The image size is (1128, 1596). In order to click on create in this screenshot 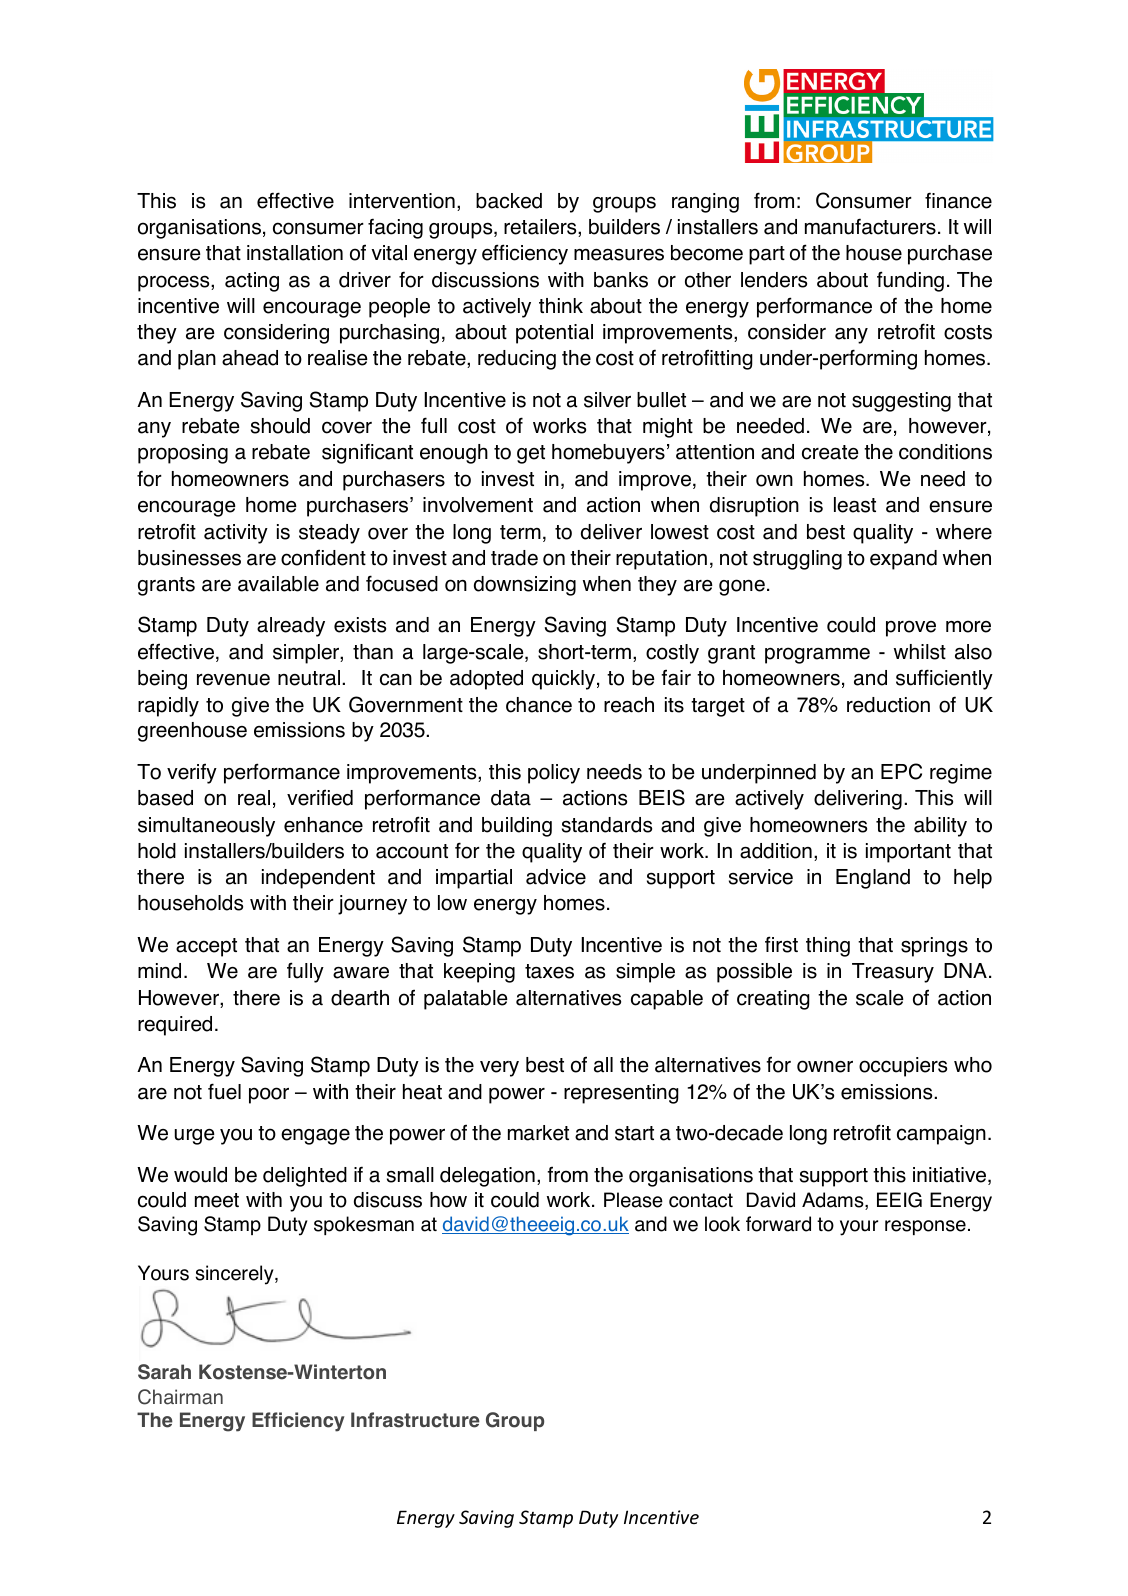, I will do `click(830, 452)`.
